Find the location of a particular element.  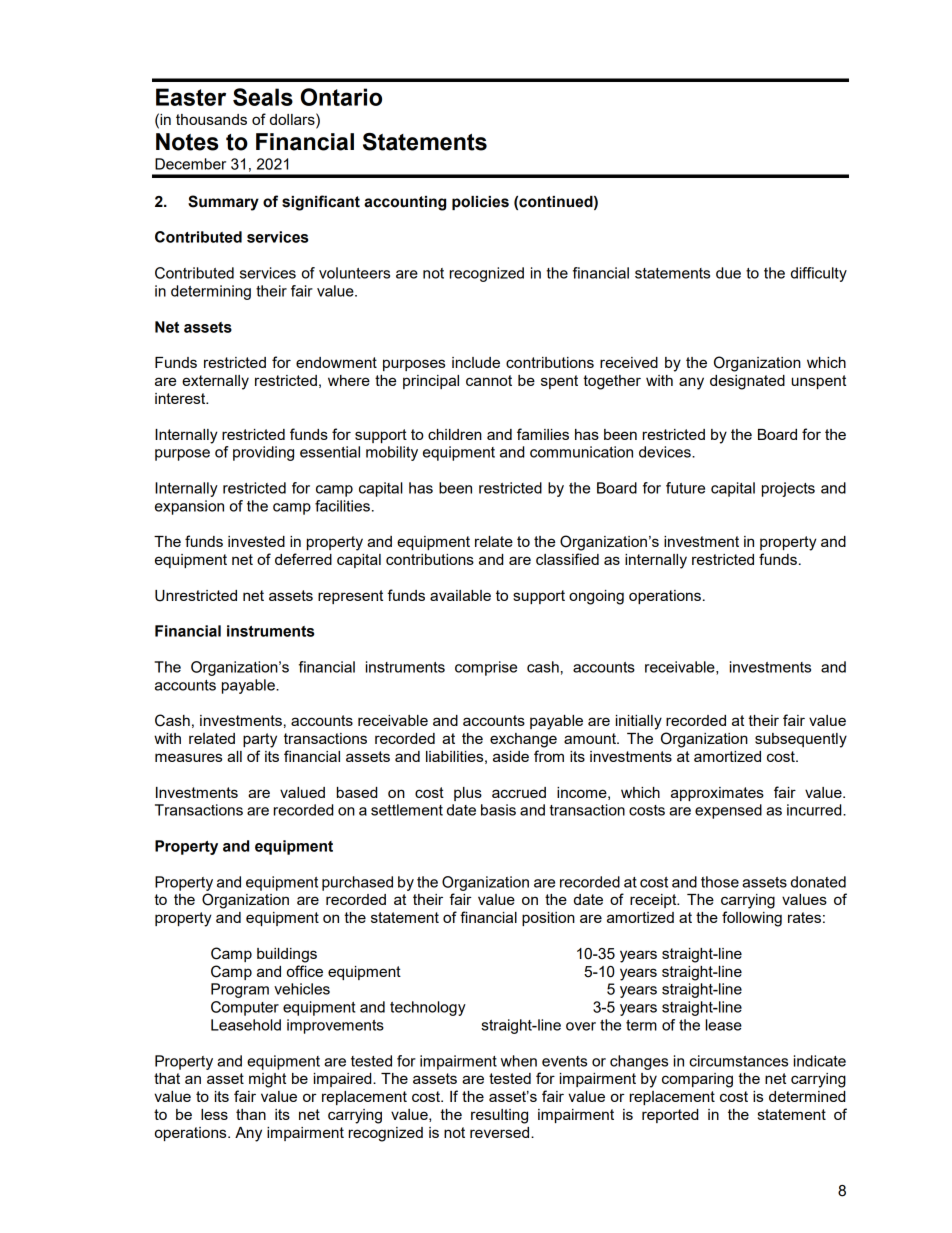

circumstances is located at coordinates (738, 1061).
